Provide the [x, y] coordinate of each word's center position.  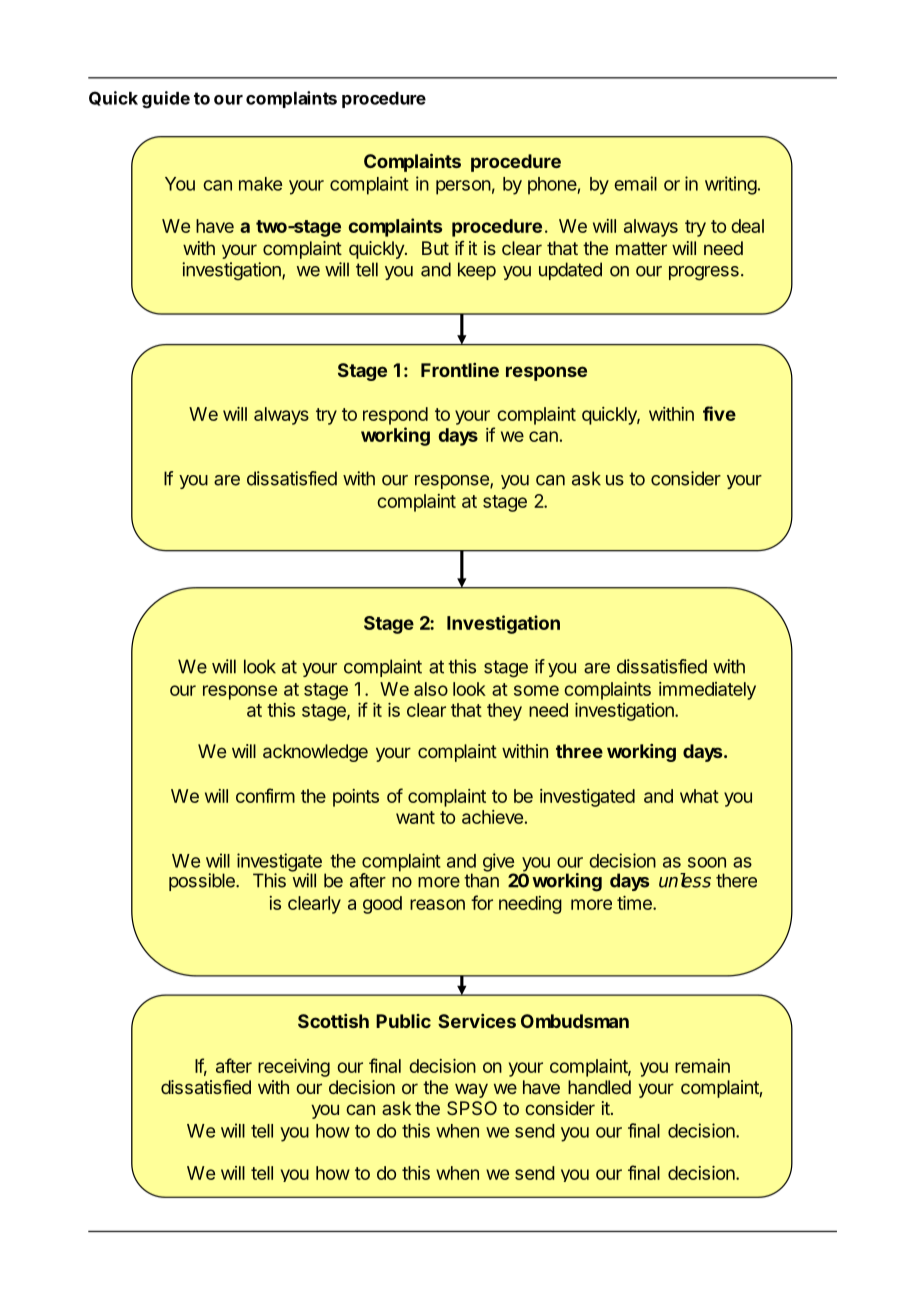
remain [702, 1066]
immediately [707, 691]
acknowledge [315, 753]
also [431, 689]
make [260, 184]
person [463, 187]
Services [477, 1021]
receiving [294, 1068]
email [635, 183]
